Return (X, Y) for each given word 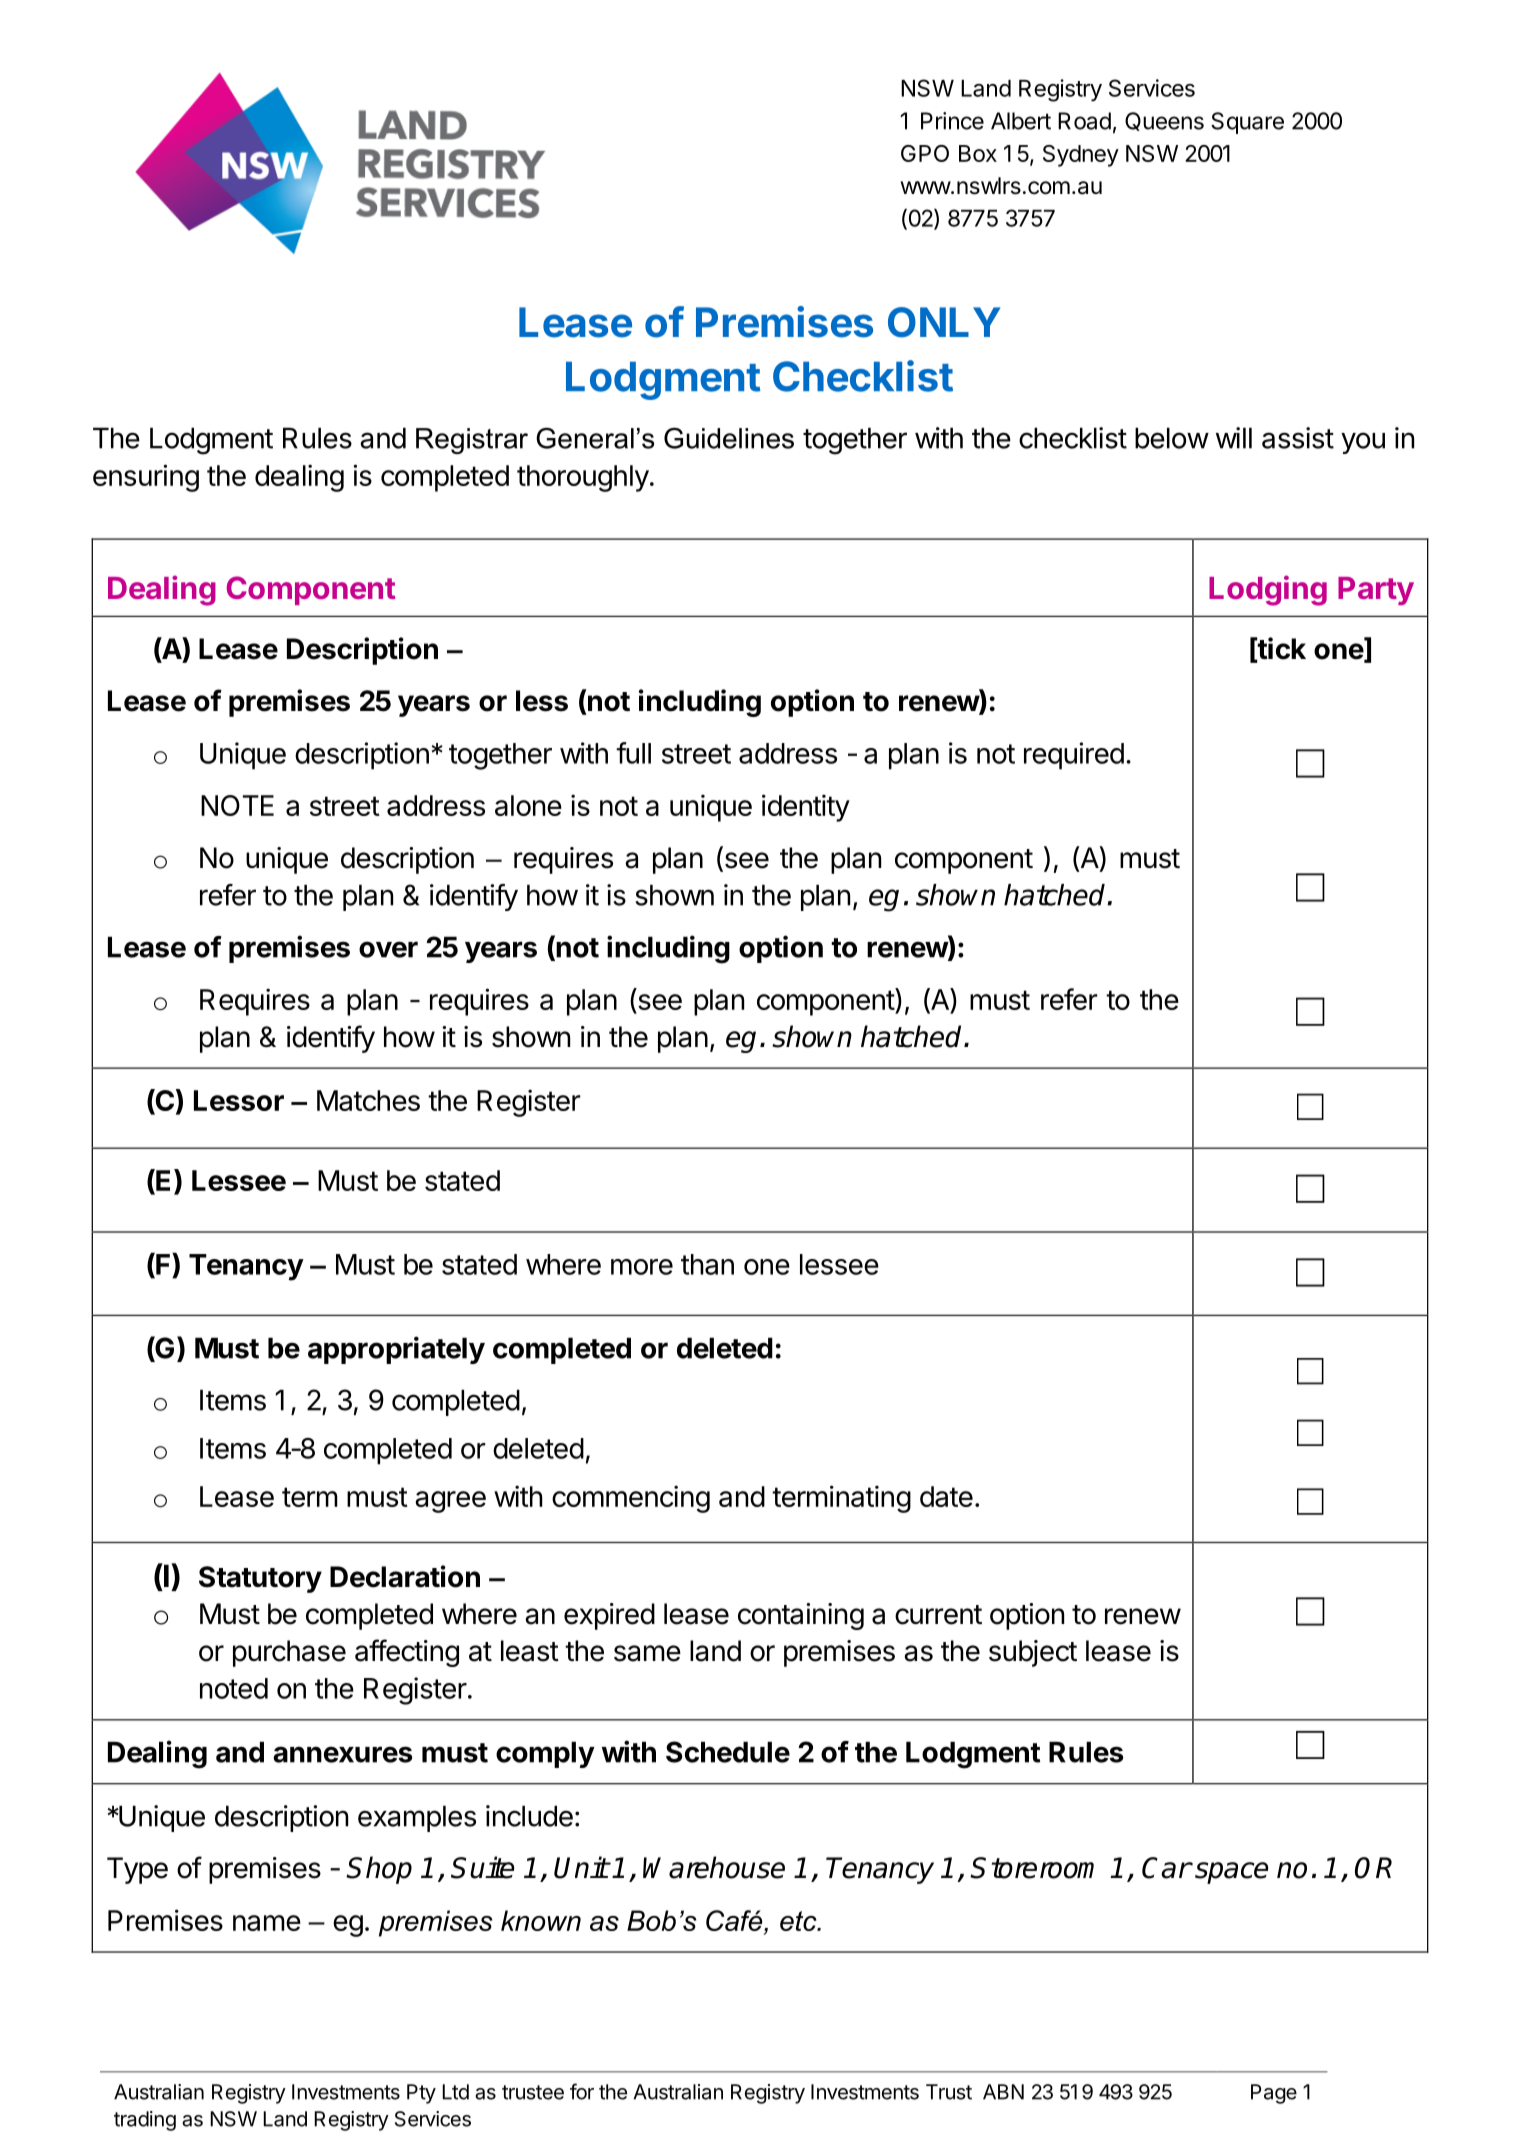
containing (801, 1616)
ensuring (146, 478)
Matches (368, 1100)
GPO (925, 153)
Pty (421, 2094)
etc (799, 1921)
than (707, 1264)
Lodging (1268, 590)
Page (1274, 2094)
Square (1247, 123)
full (633, 753)
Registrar (472, 441)
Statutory (260, 1579)
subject (1033, 1653)
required (1074, 756)
